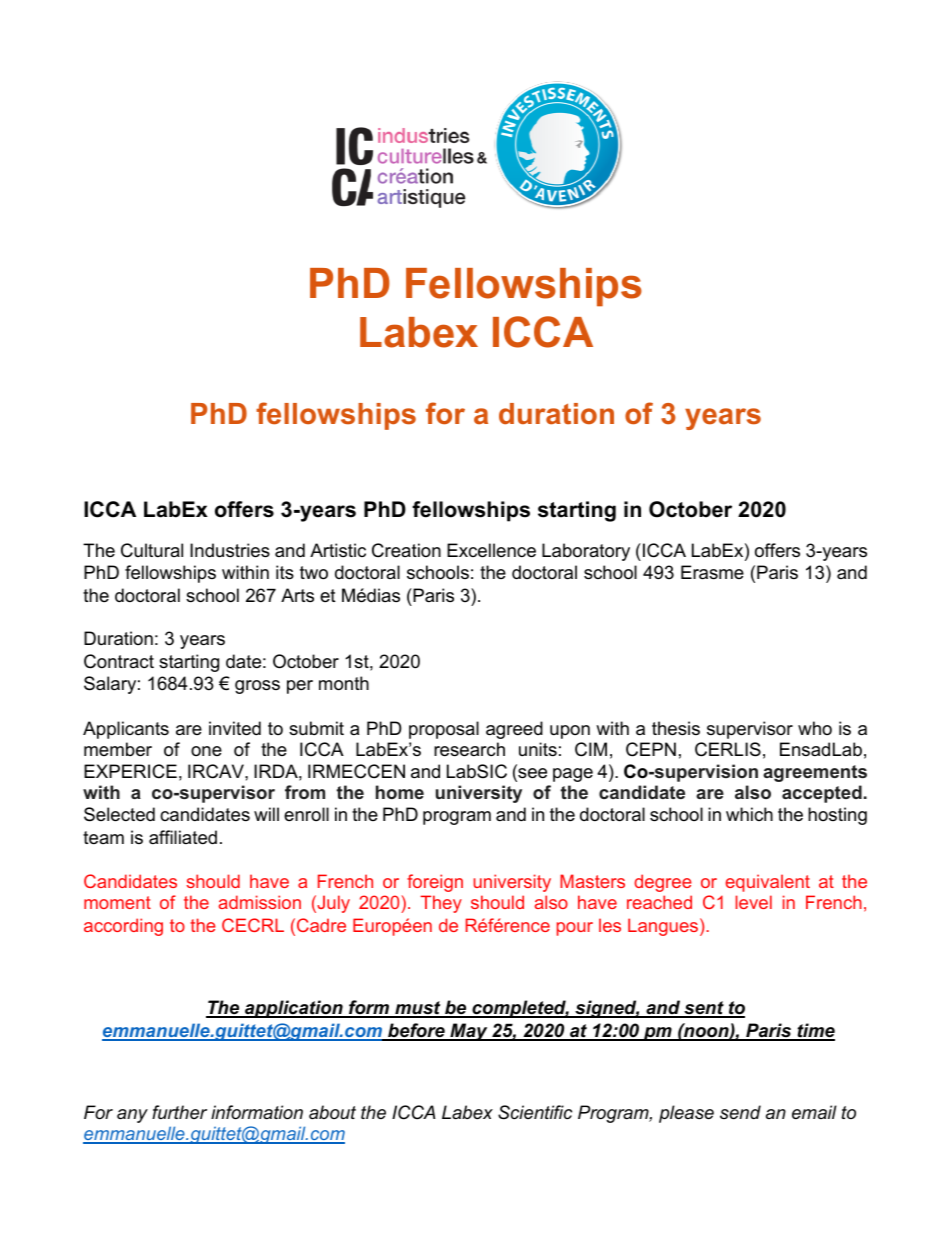  I want to click on Excellence, so click(491, 550).
